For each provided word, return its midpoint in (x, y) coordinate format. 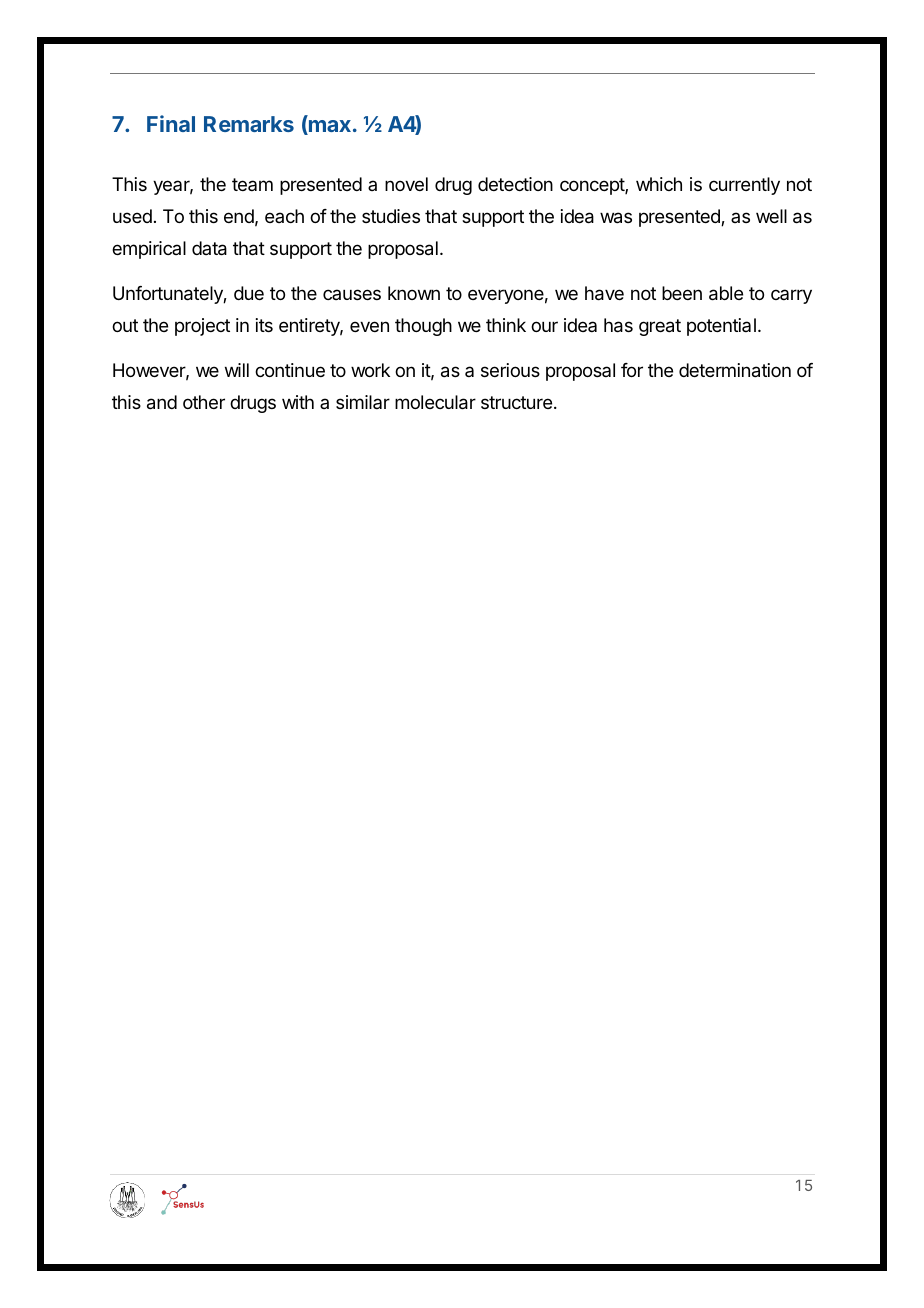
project (202, 327)
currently (744, 186)
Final (171, 123)
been (682, 293)
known (414, 293)
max (329, 127)
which (659, 184)
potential (721, 327)
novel (406, 184)
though (423, 327)
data (209, 248)
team (252, 184)
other (204, 402)
